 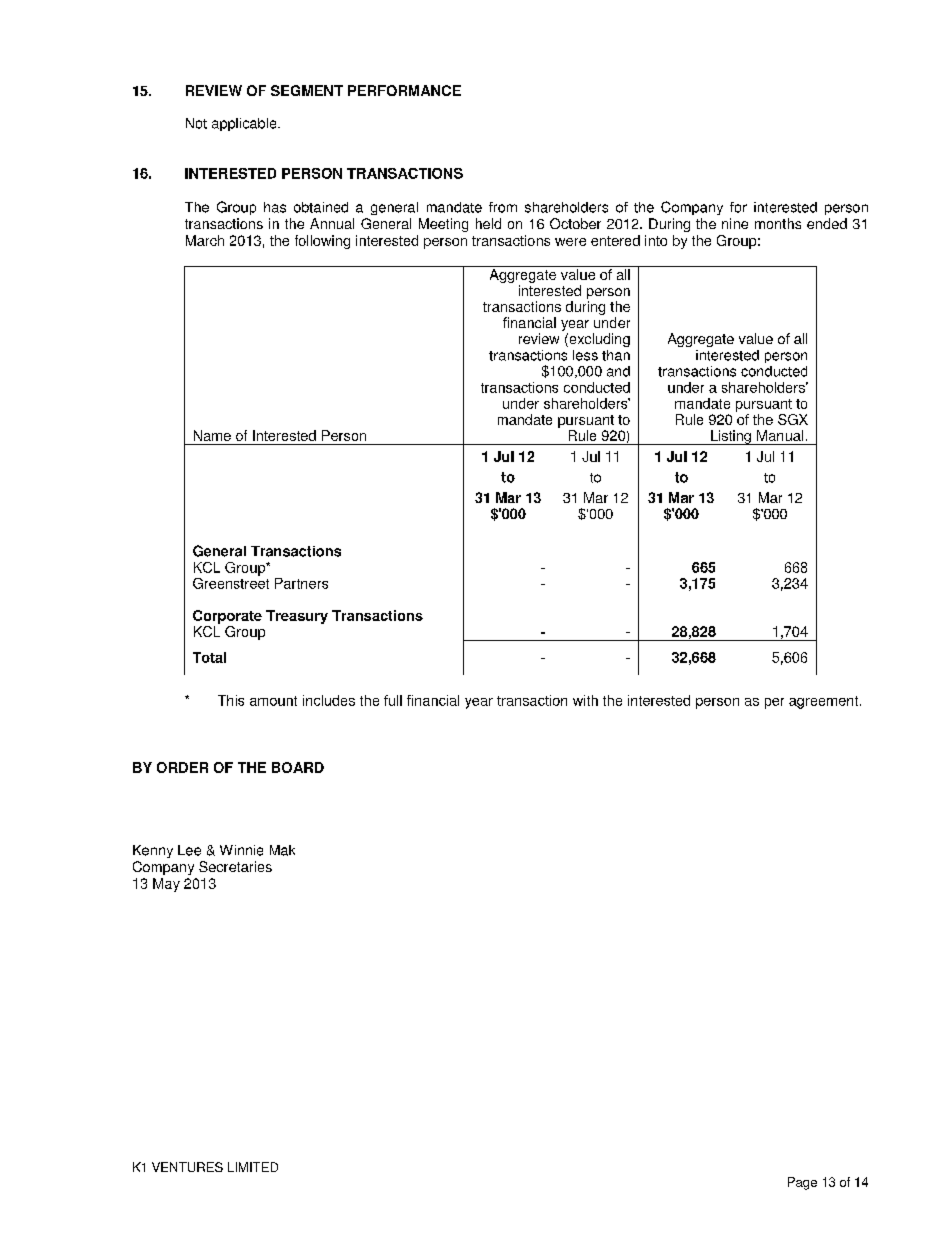 I want to click on VENTURES, so click(x=187, y=1167).
